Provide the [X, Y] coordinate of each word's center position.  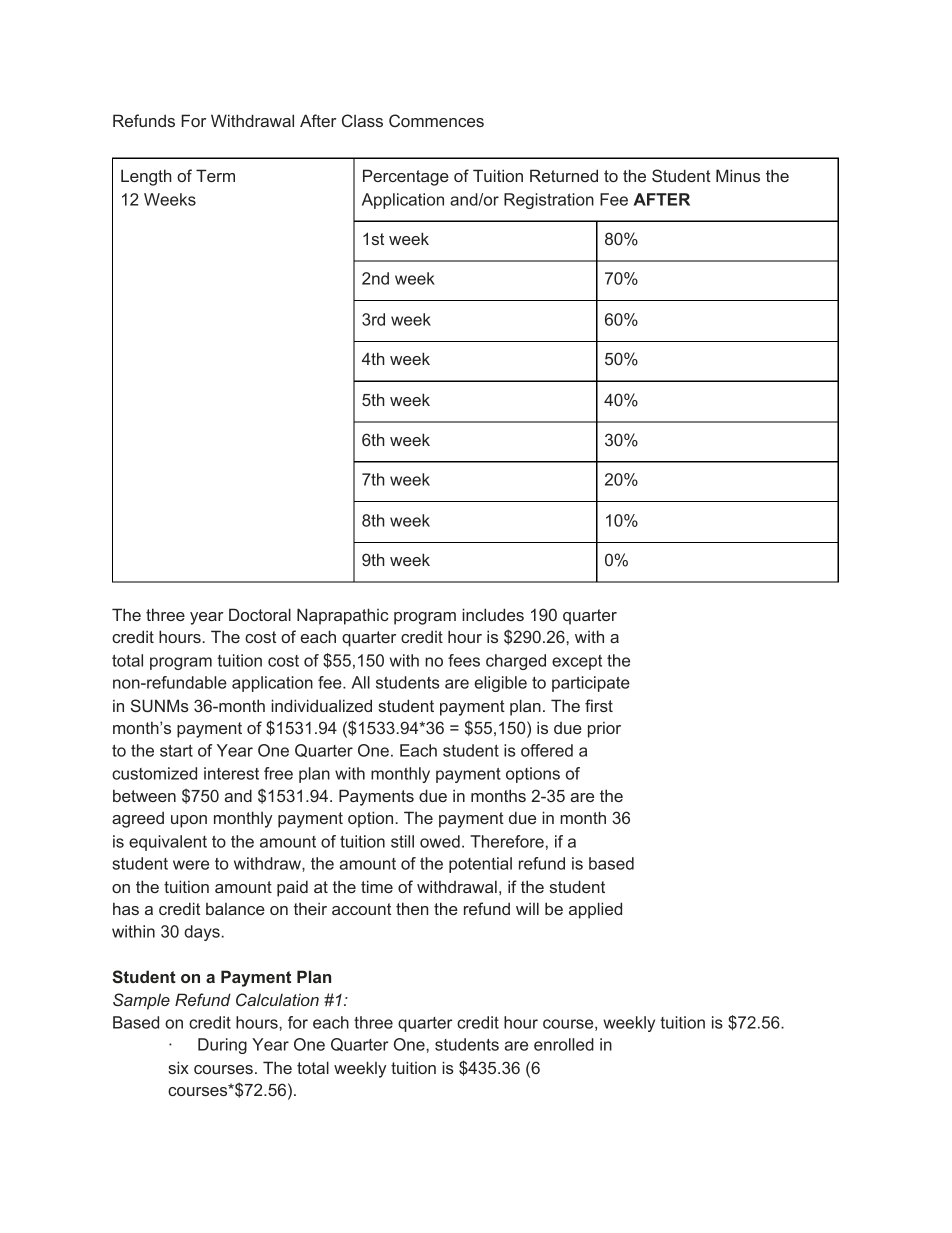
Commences [436, 120]
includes [493, 614]
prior [604, 729]
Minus [738, 175]
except [577, 662]
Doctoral [260, 614]
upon [189, 821]
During [222, 1046]
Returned [564, 175]
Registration [549, 201]
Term [215, 175]
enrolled [564, 1044]
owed [440, 841]
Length [146, 177]
